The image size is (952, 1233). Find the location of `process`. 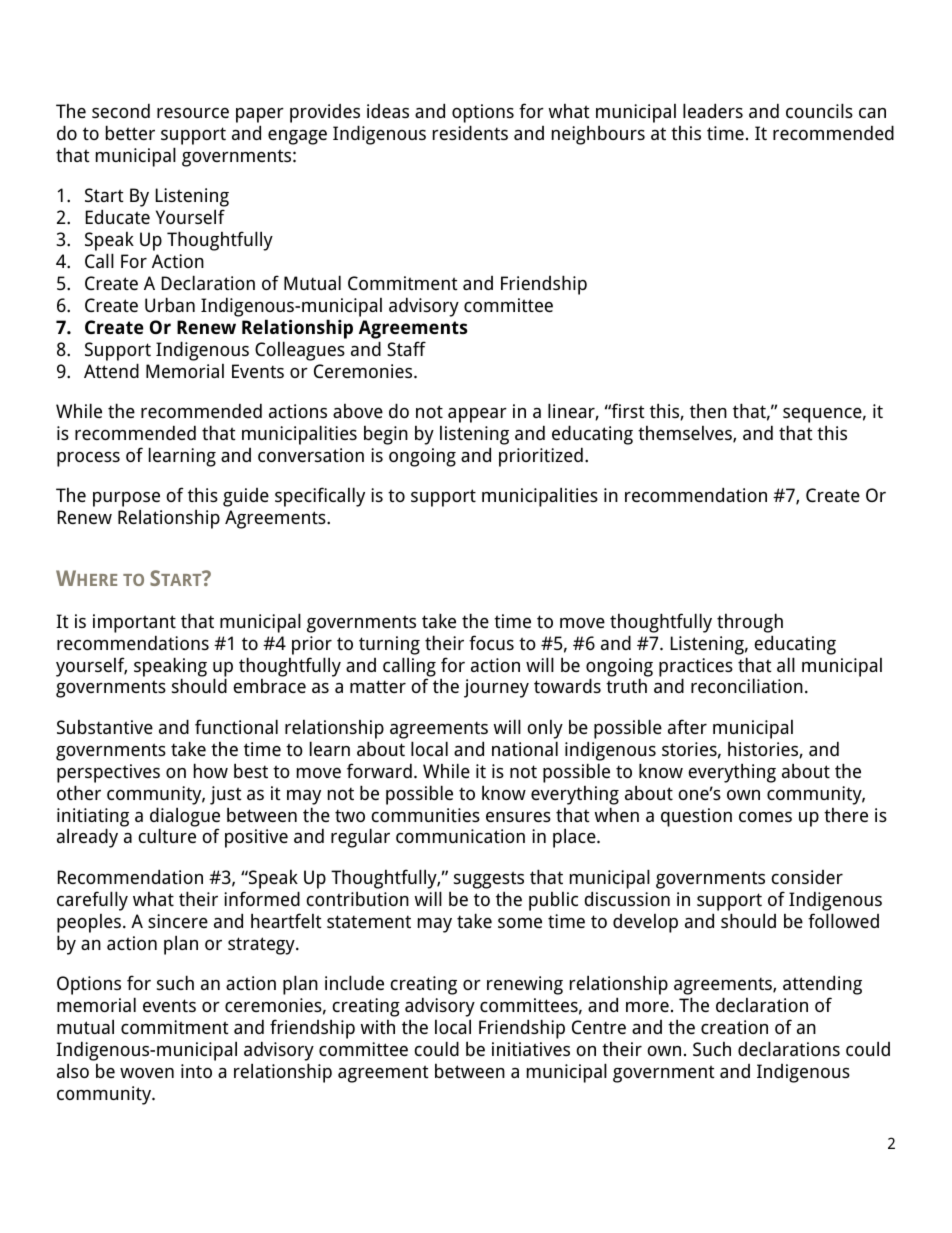

process is located at coordinates (88, 459).
